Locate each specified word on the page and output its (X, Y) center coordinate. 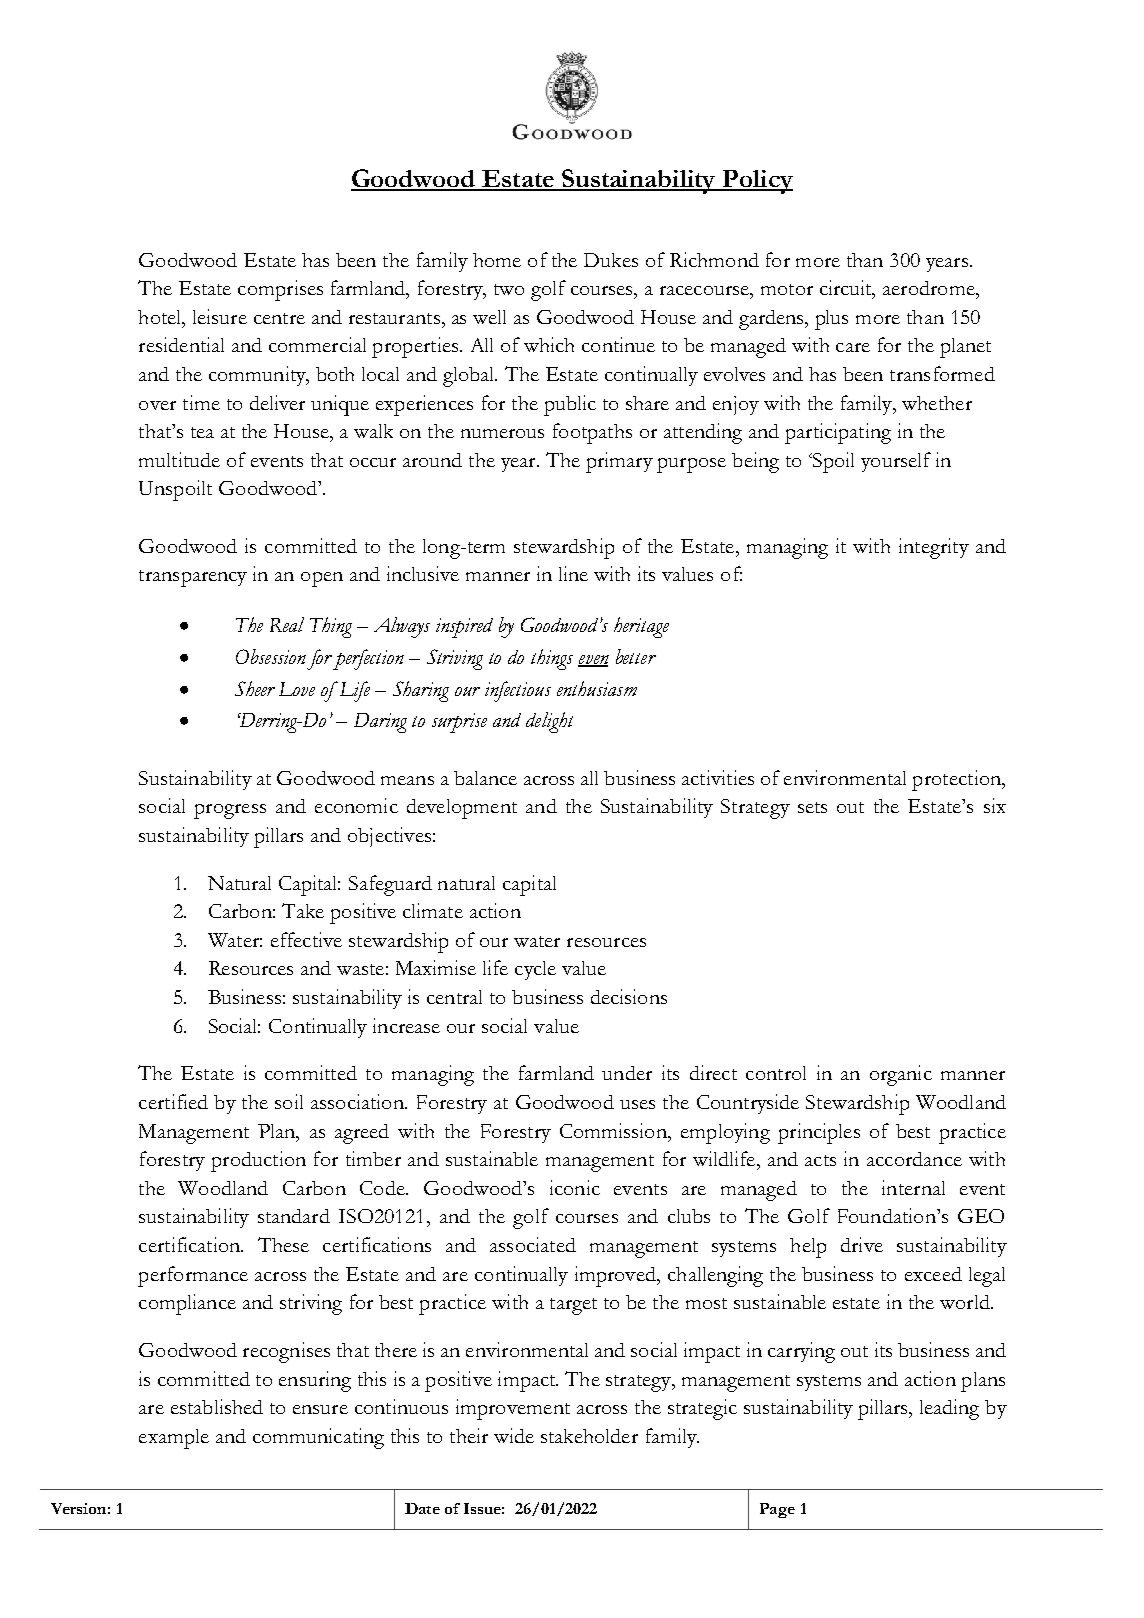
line (573, 573)
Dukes (611, 260)
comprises (280, 290)
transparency (193, 578)
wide (514, 1435)
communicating (318, 1438)
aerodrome (930, 288)
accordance (914, 1159)
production (258, 1161)
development (462, 809)
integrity (934, 548)
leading (949, 1409)
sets (812, 807)
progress (230, 811)
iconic (575, 1187)
